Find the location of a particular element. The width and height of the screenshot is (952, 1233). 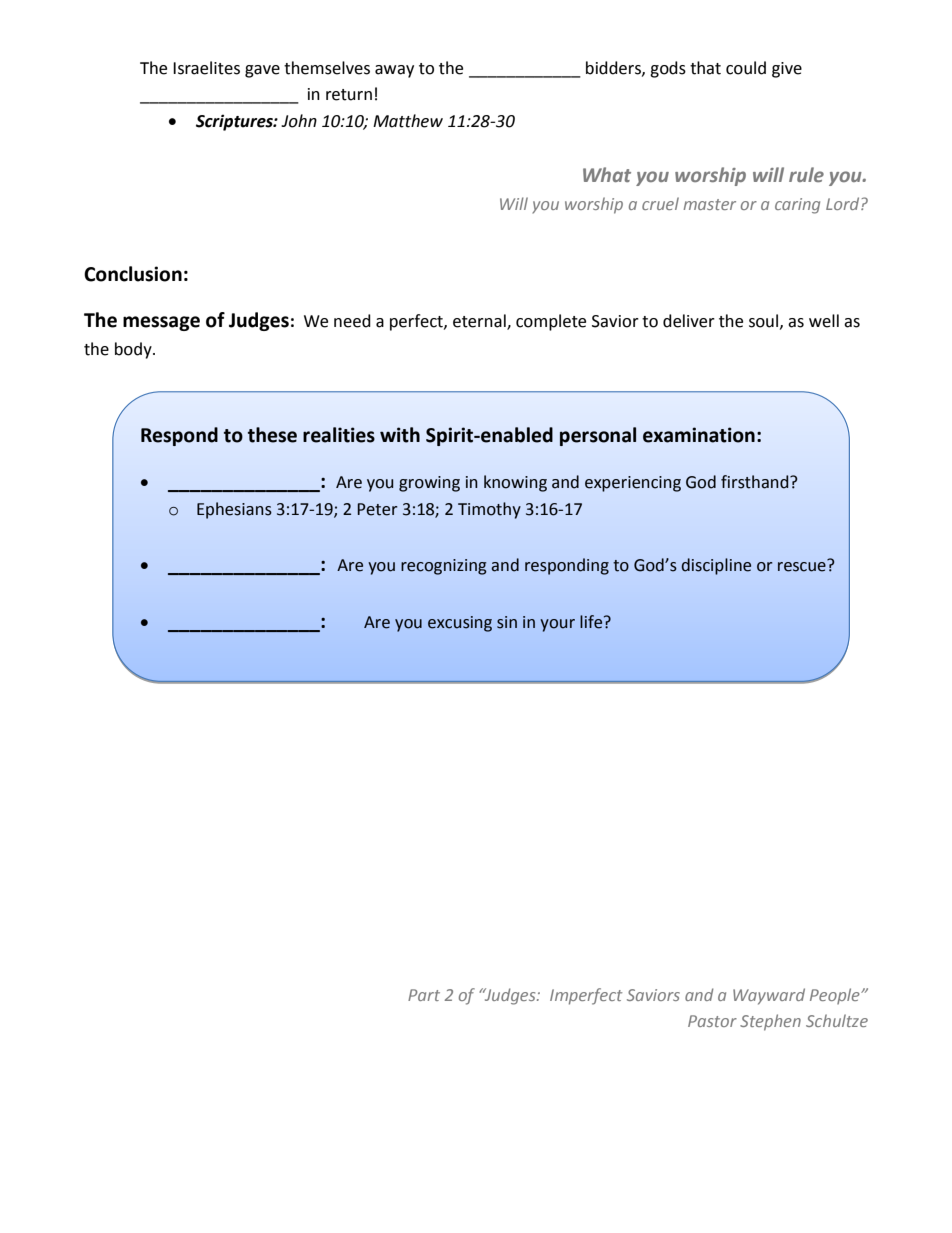

eternal is located at coordinates (480, 322).
